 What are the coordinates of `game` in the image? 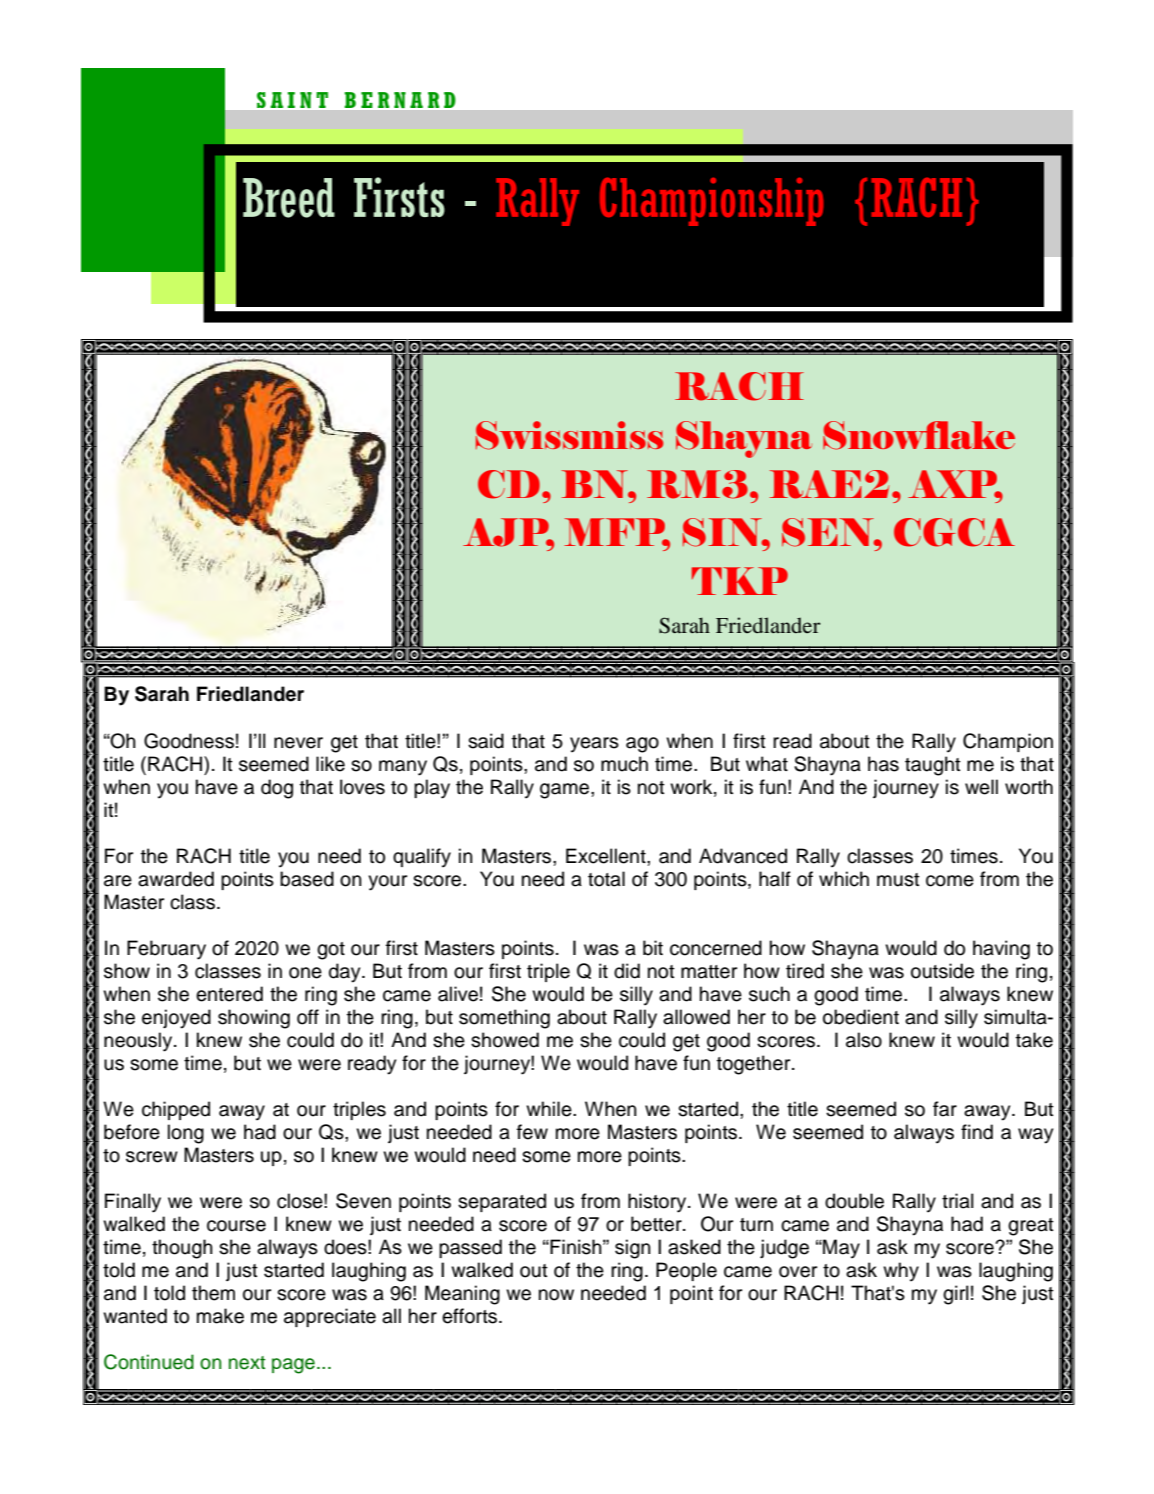 It's located at (566, 791).
